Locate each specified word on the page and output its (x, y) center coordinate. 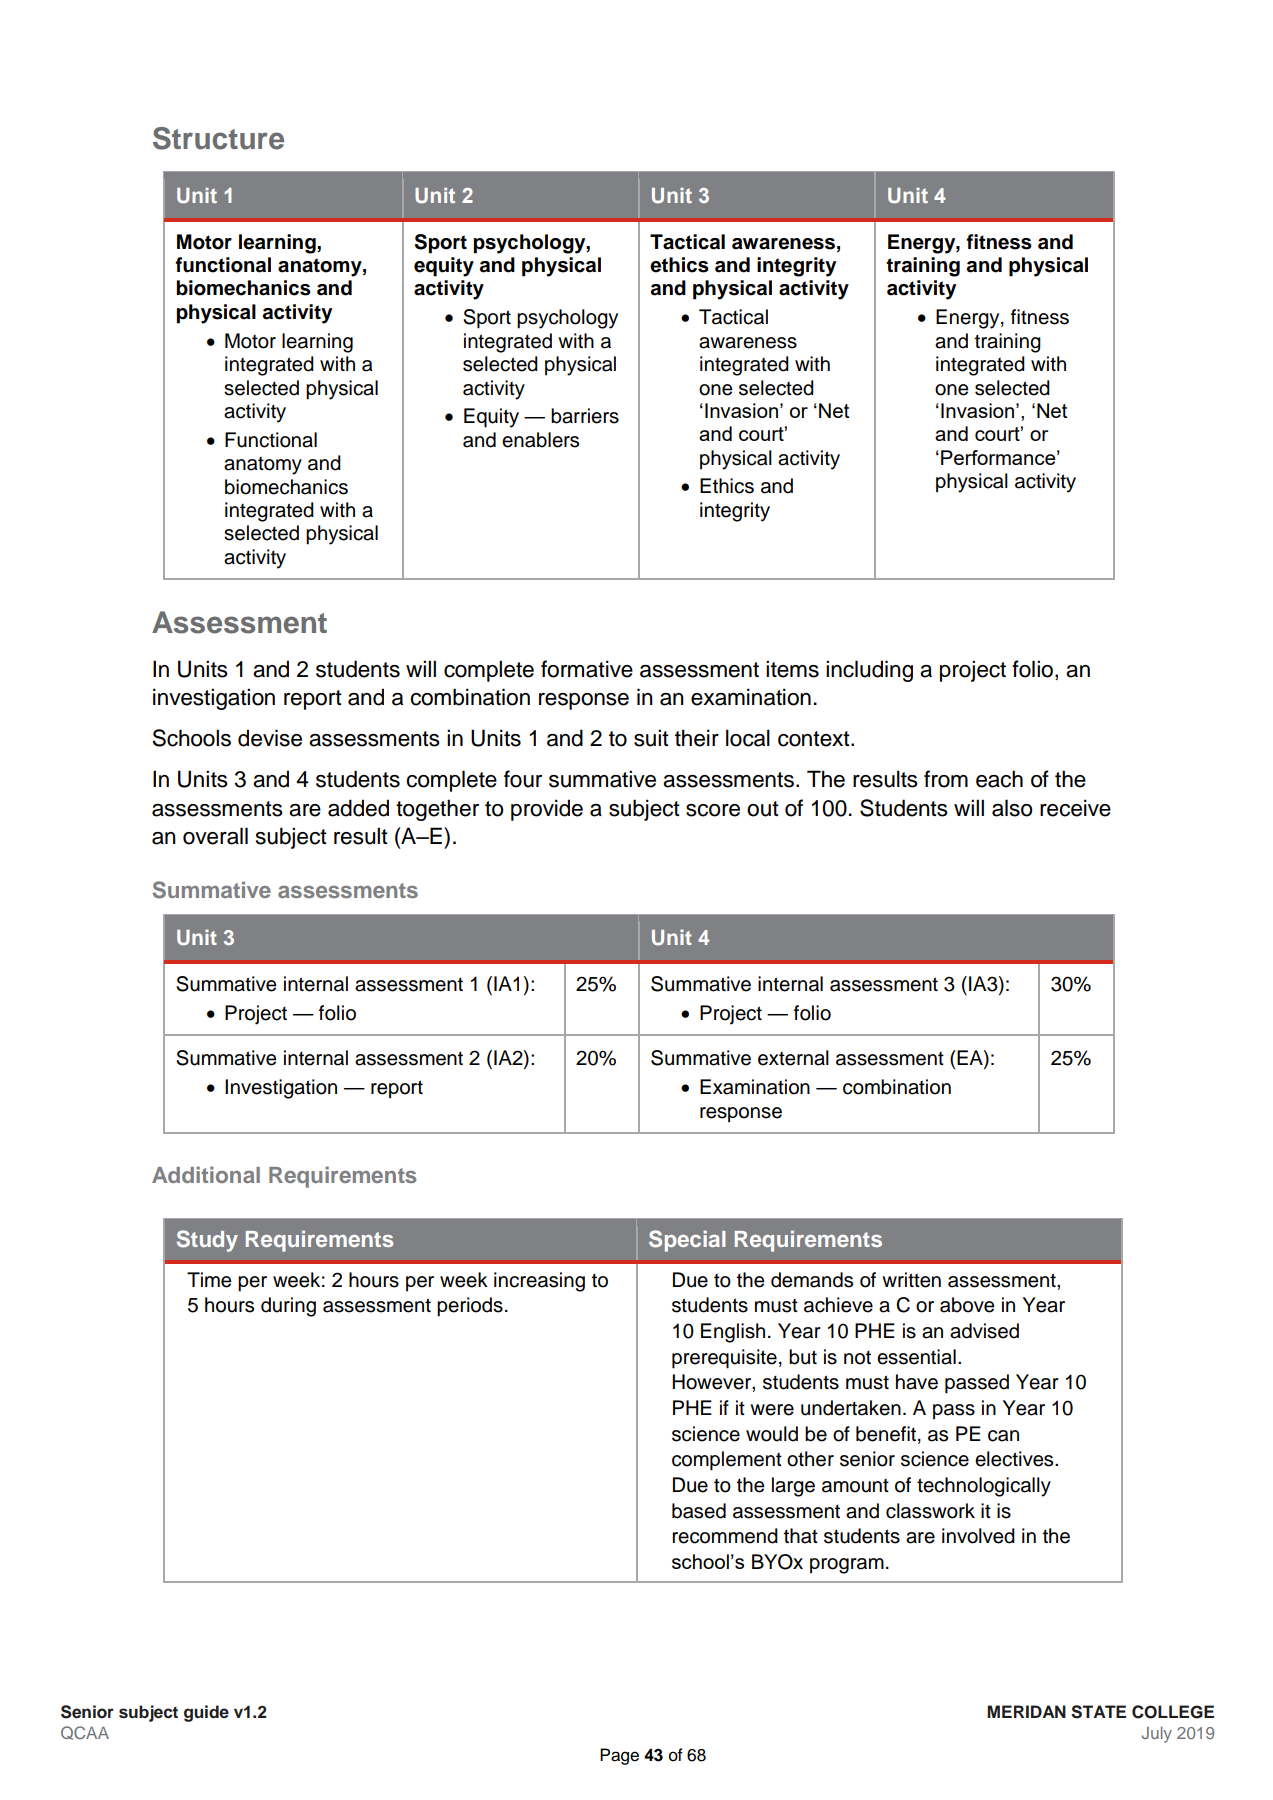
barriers (585, 416)
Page (619, 1756)
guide (206, 1713)
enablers (540, 440)
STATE (1098, 1712)
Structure (218, 138)
